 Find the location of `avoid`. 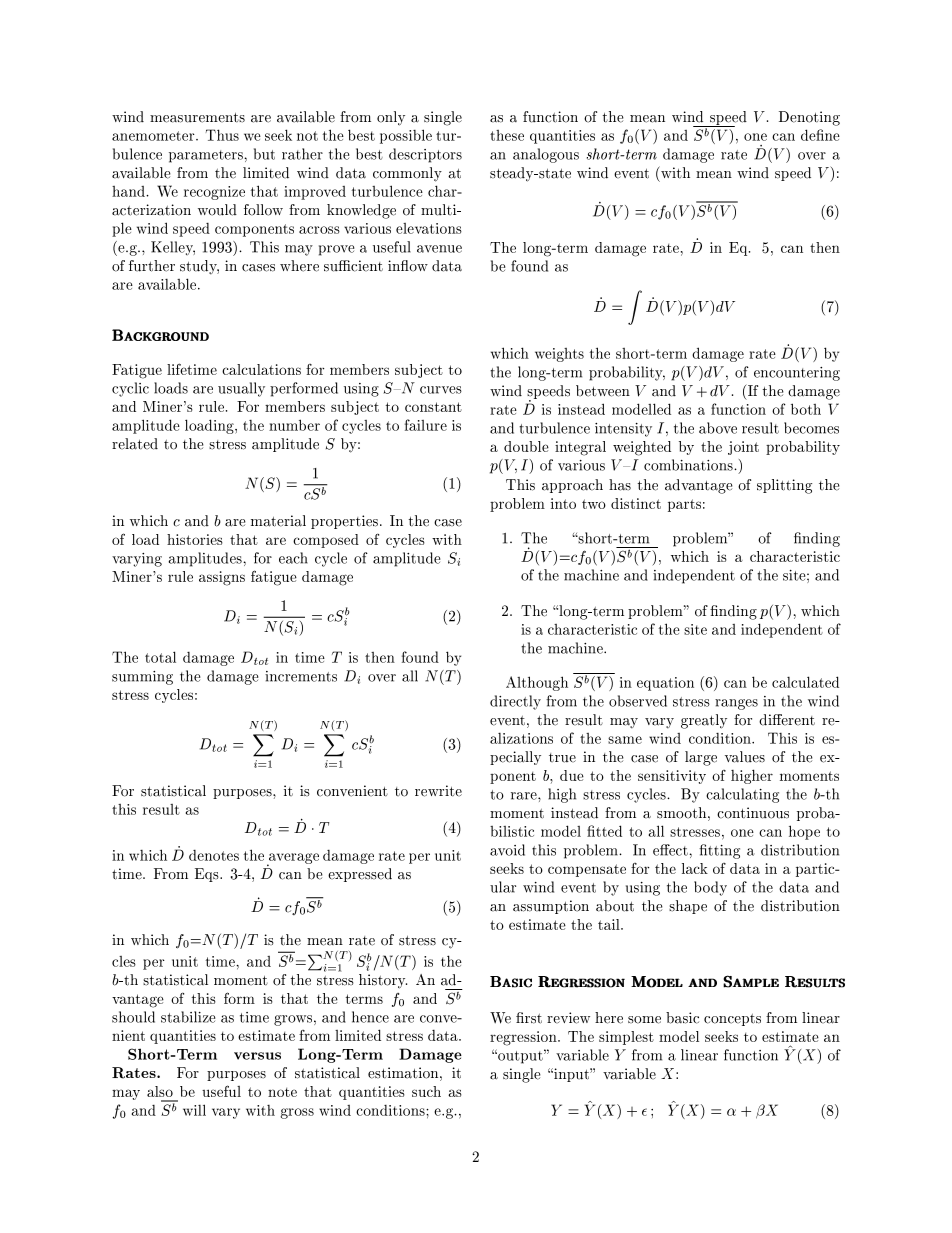

avoid is located at coordinates (507, 850).
